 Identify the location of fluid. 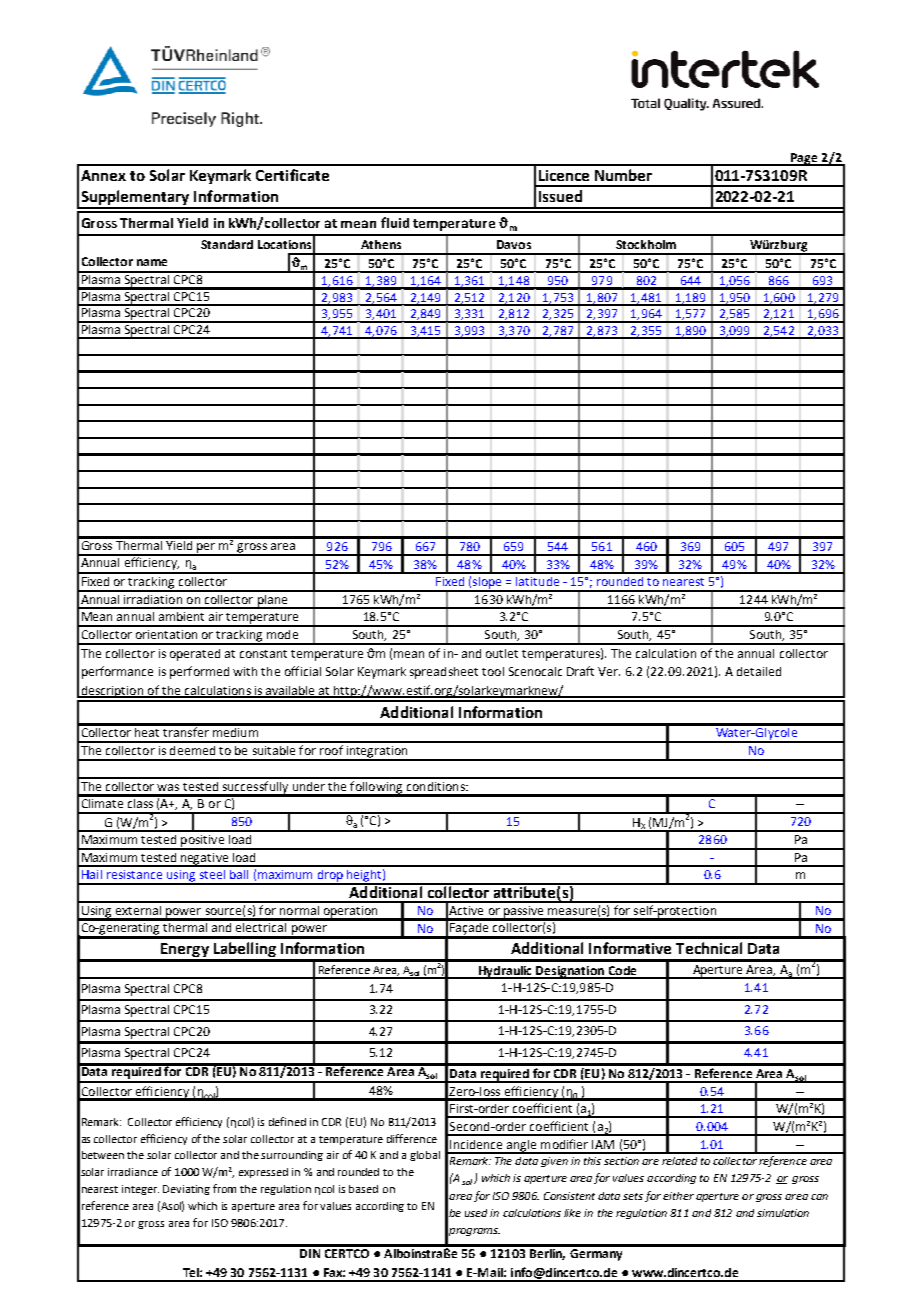
(395, 222).
